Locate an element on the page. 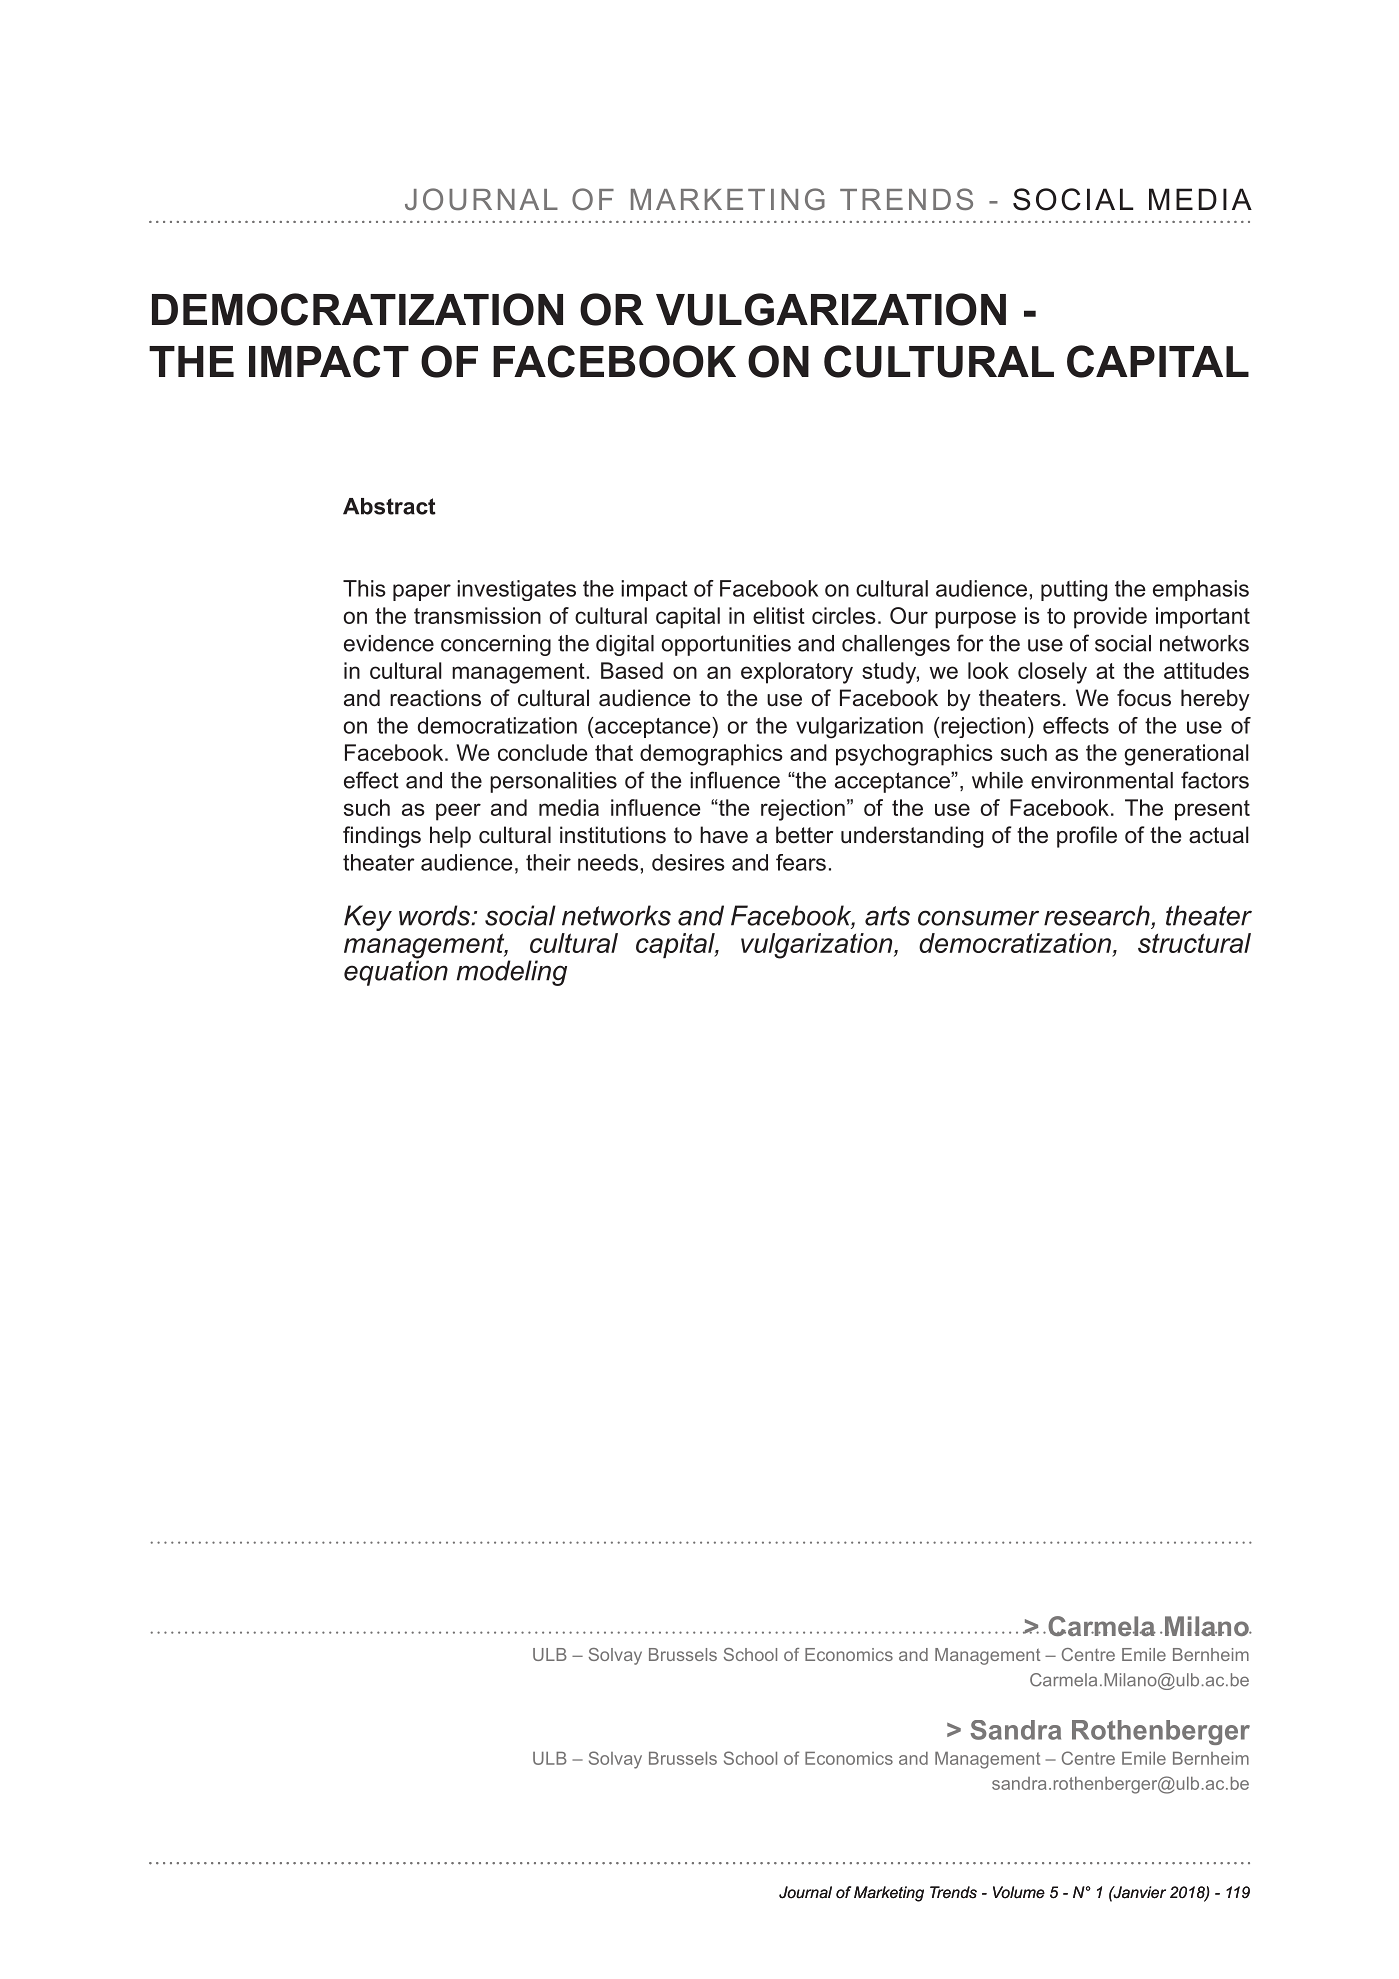  paper is located at coordinates (422, 592).
